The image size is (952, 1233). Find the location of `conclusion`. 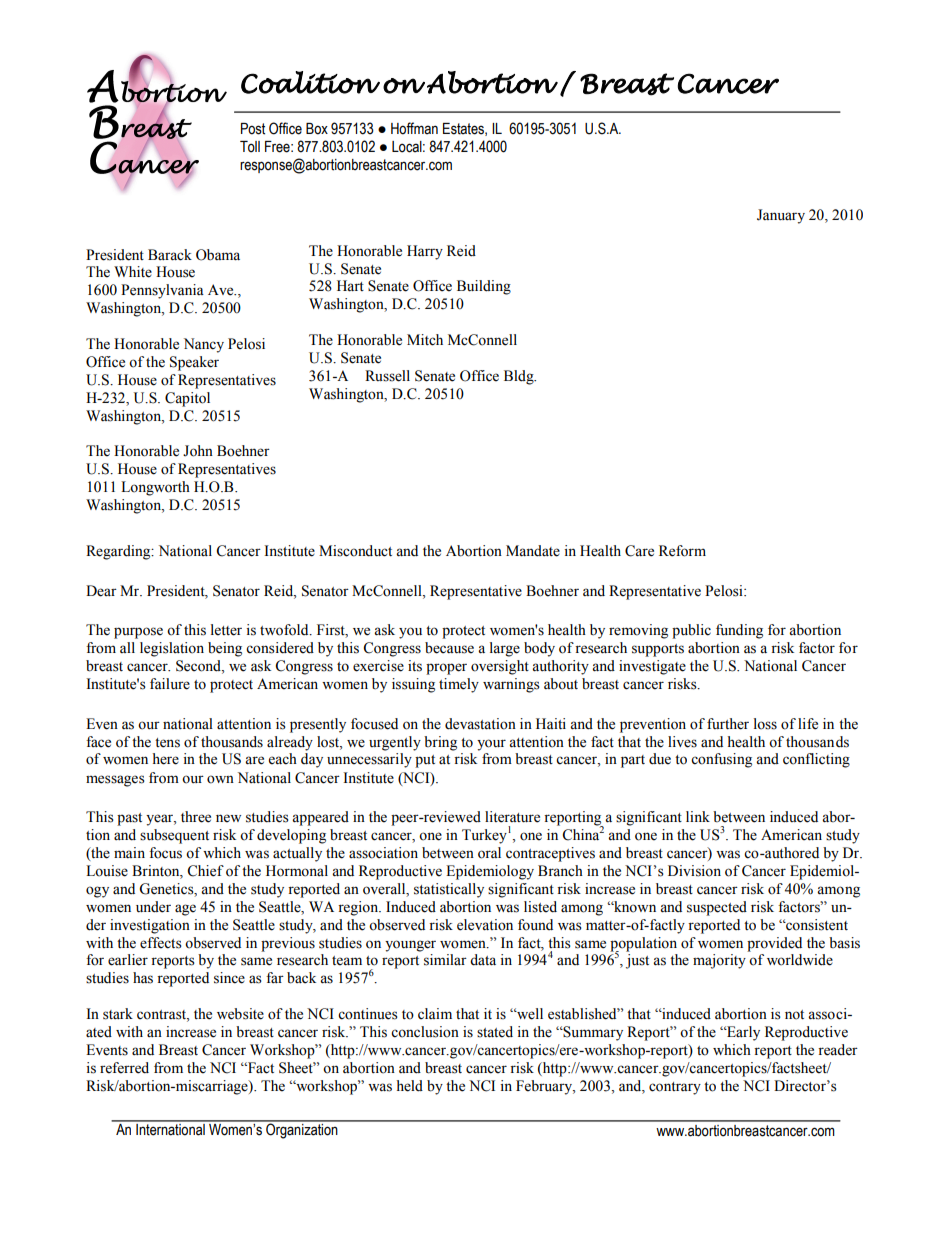

conclusion is located at coordinates (425, 1032).
